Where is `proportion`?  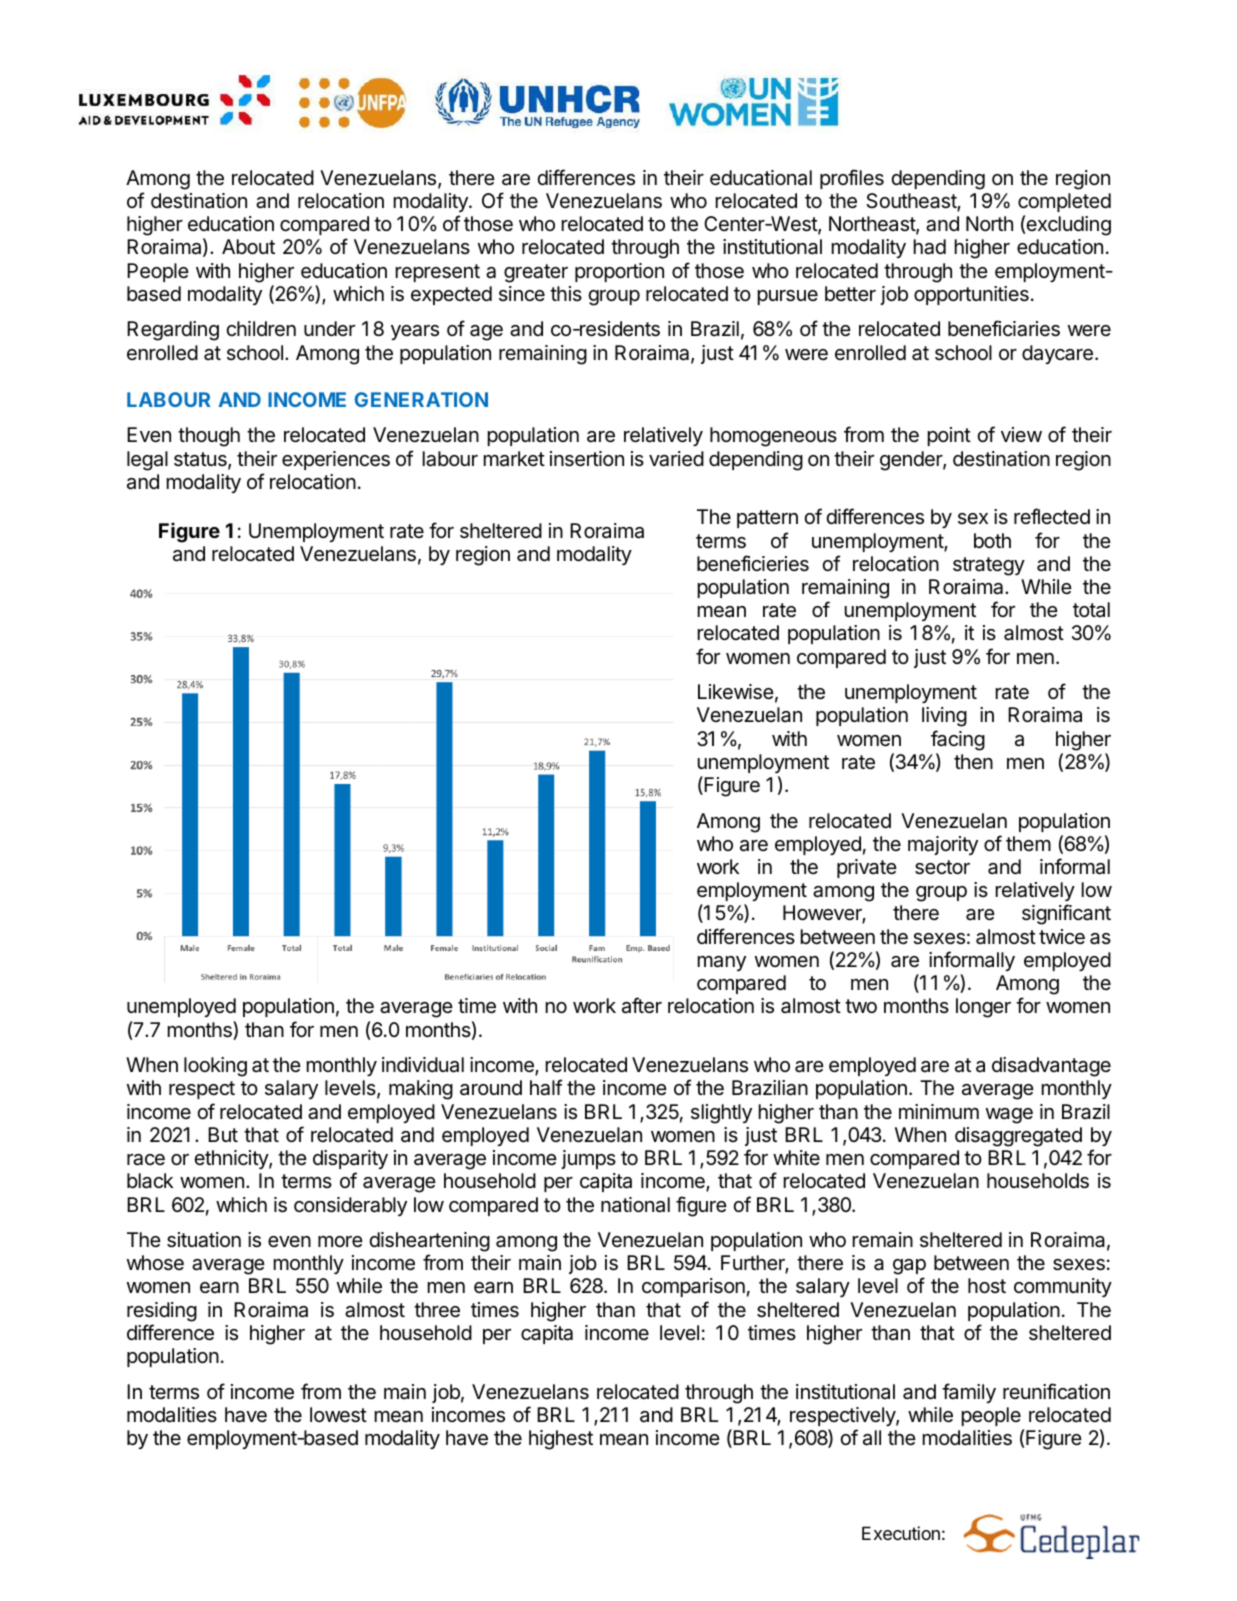
proportion is located at coordinates (619, 272).
